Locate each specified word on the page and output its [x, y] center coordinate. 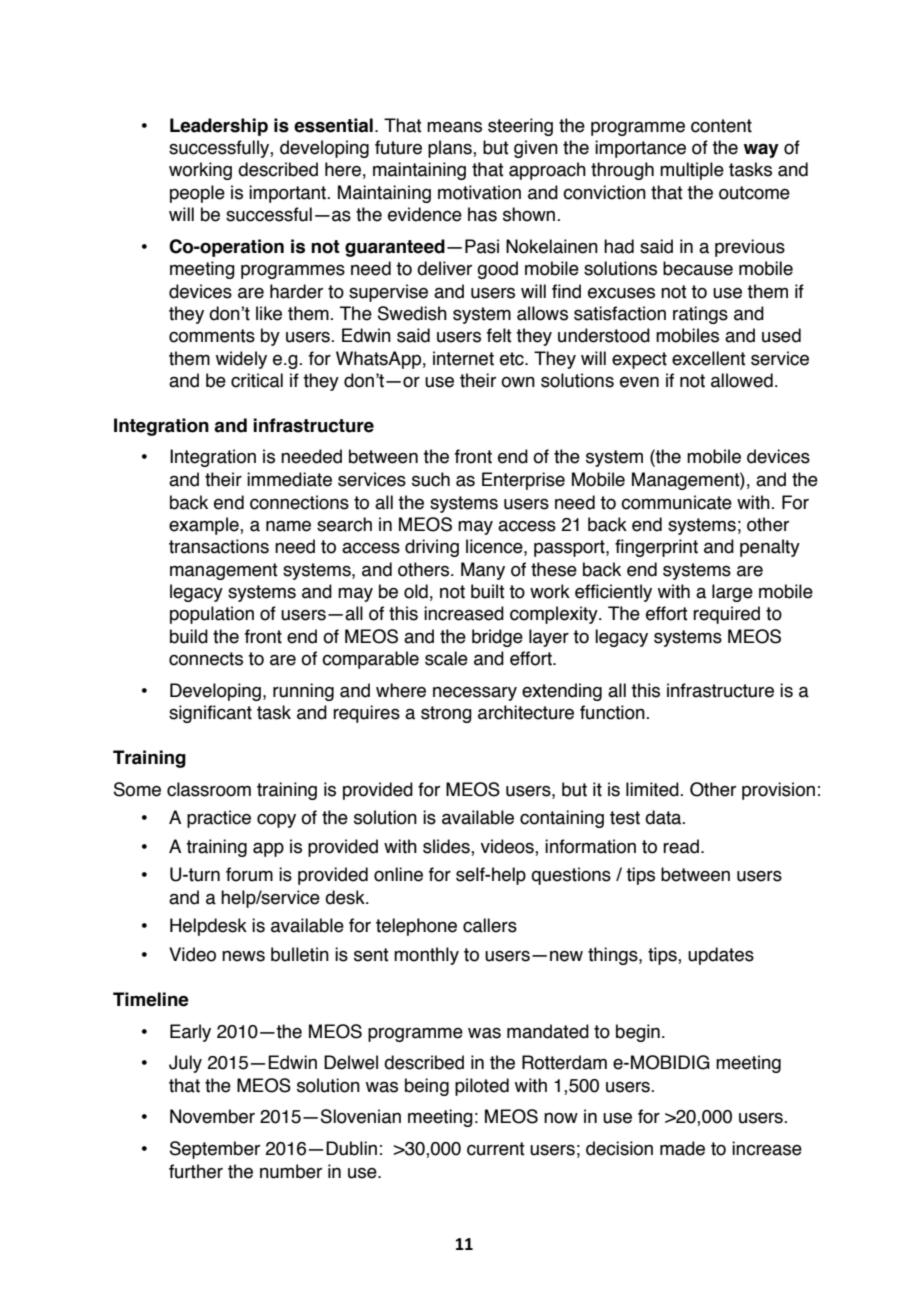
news [243, 956]
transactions [219, 546]
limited [653, 789]
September [215, 1150]
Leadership [219, 127]
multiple [692, 171]
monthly [426, 956]
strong [446, 714]
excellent [709, 358]
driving [432, 548]
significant [210, 714]
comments [212, 336]
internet [463, 358]
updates [721, 956]
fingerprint [656, 548]
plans [451, 149]
